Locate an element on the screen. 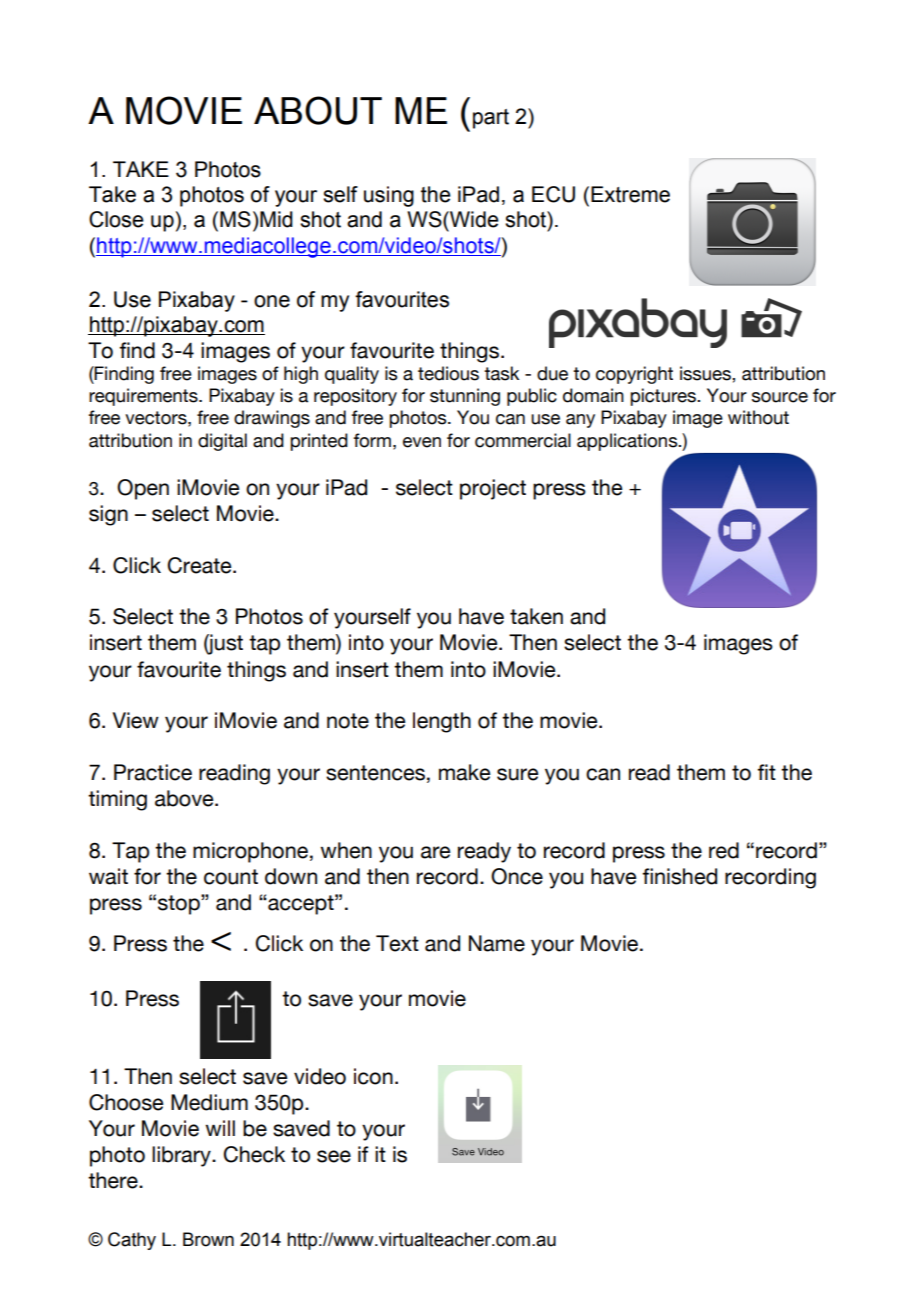 The height and width of the screenshot is (1308, 924). View is located at coordinates (136, 720).
